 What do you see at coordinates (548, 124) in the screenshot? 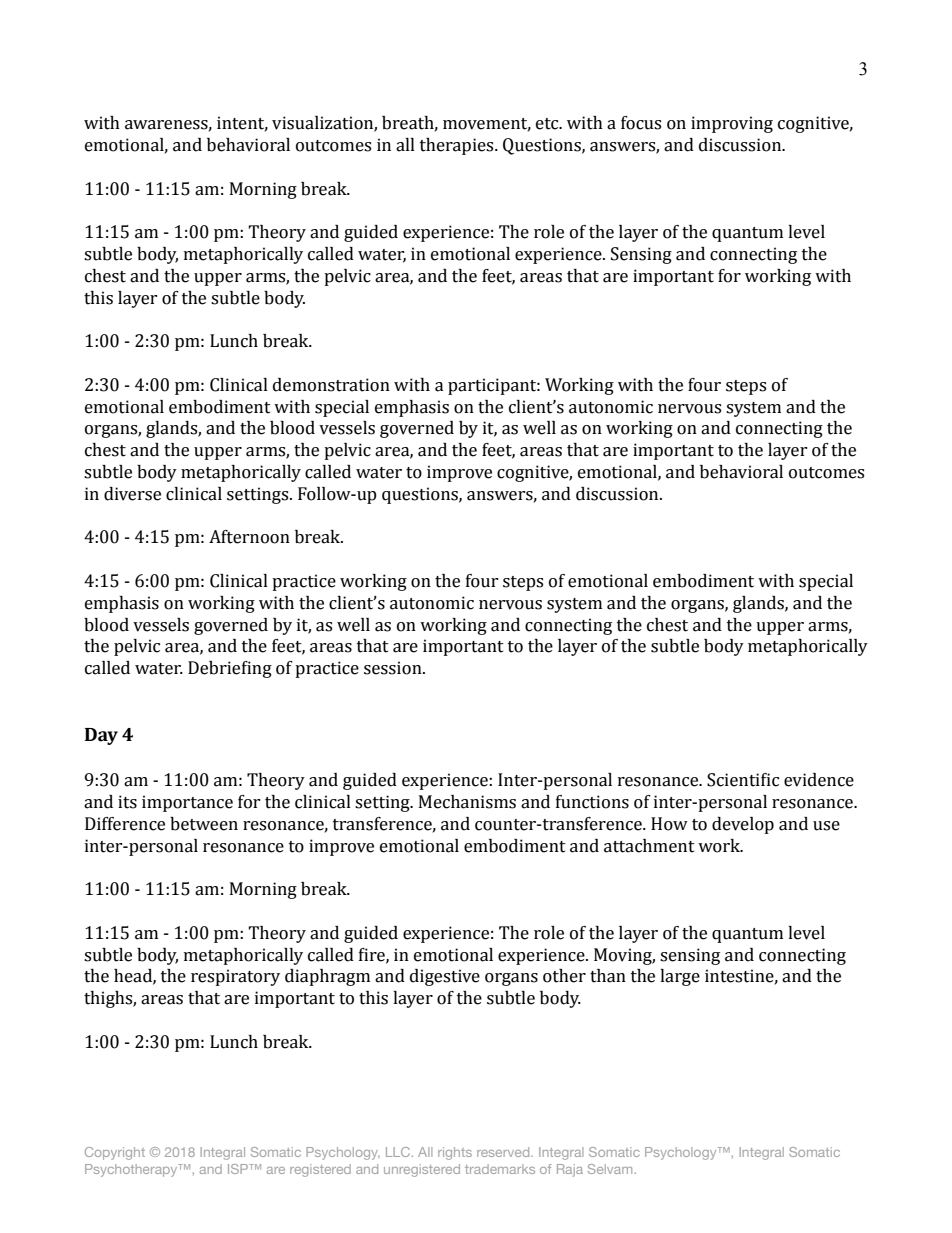
I see `etc` at bounding box center [548, 124].
